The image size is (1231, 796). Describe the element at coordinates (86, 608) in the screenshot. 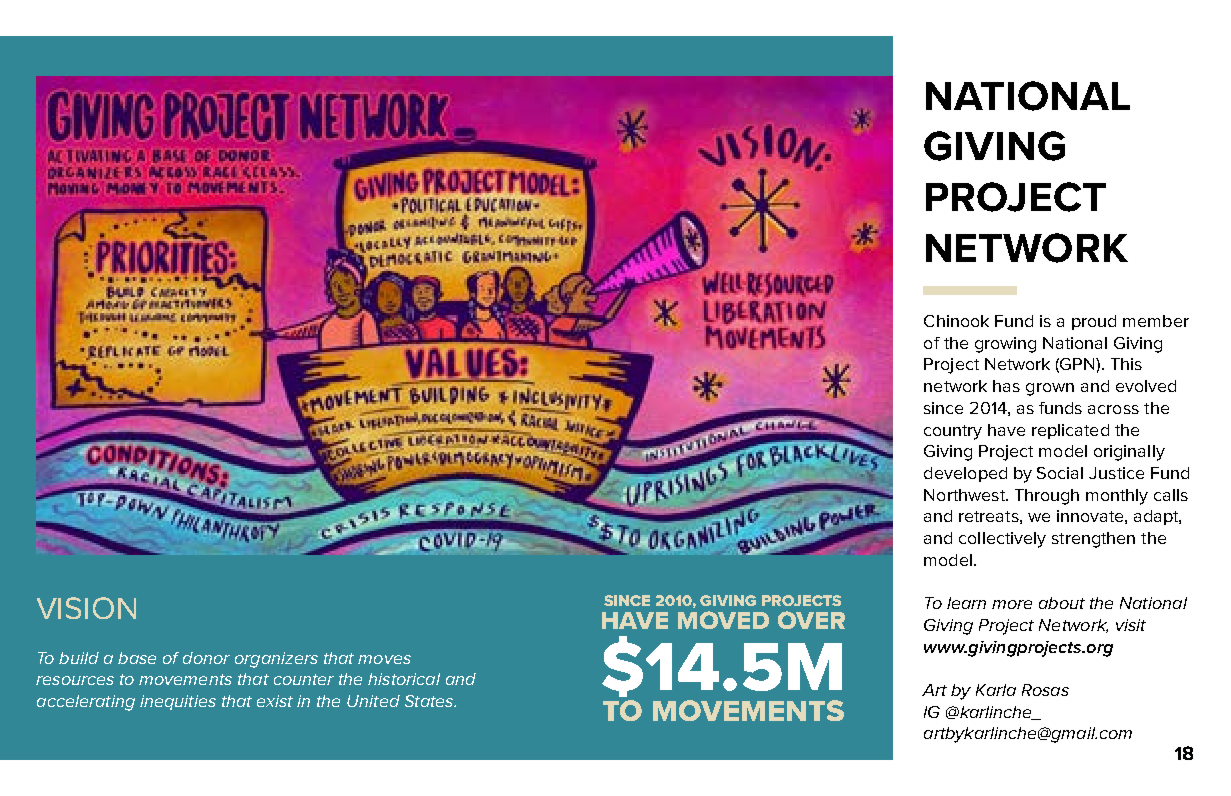

I see `VISION` at that location.
